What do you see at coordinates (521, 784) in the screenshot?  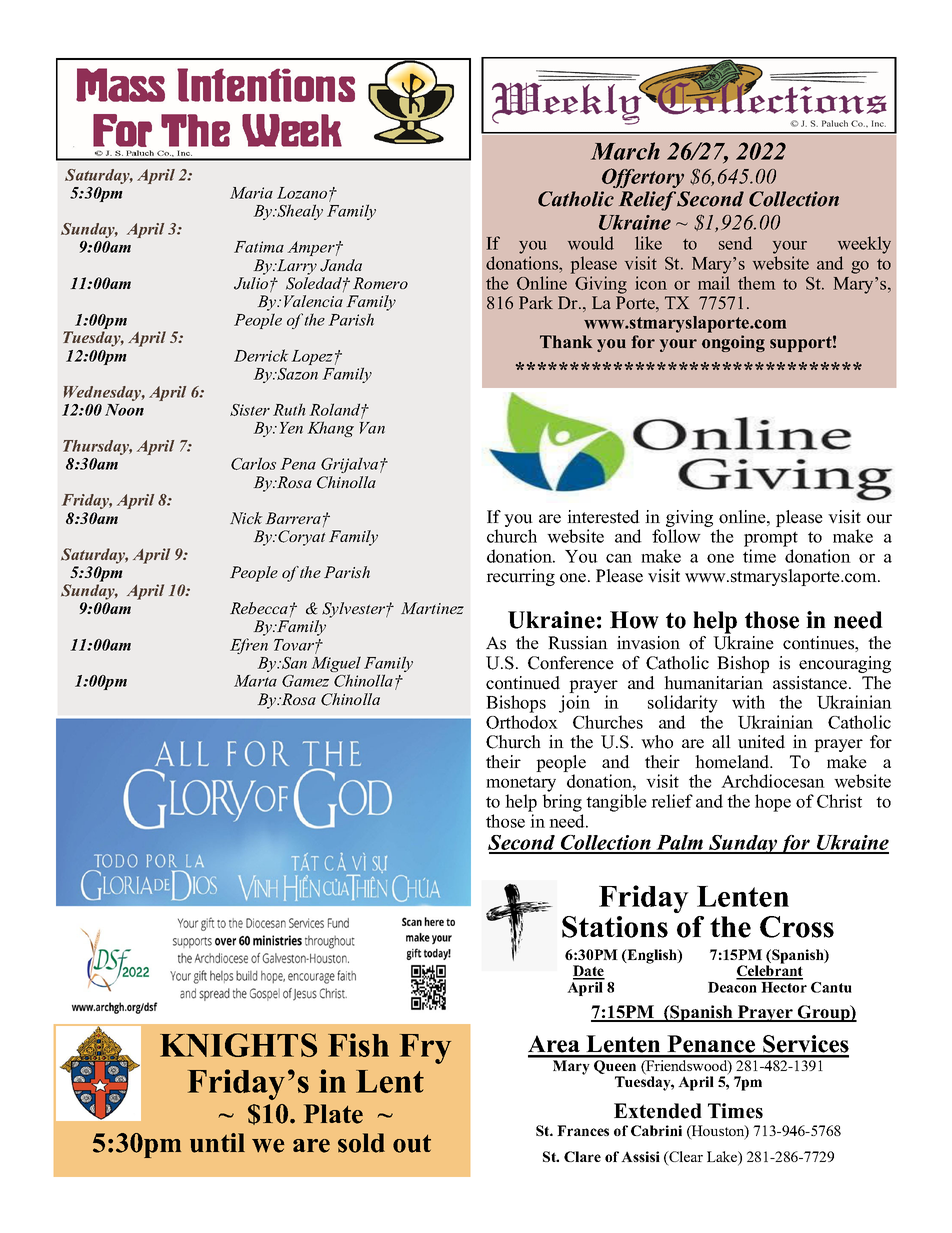 I see `monetary` at bounding box center [521, 784].
